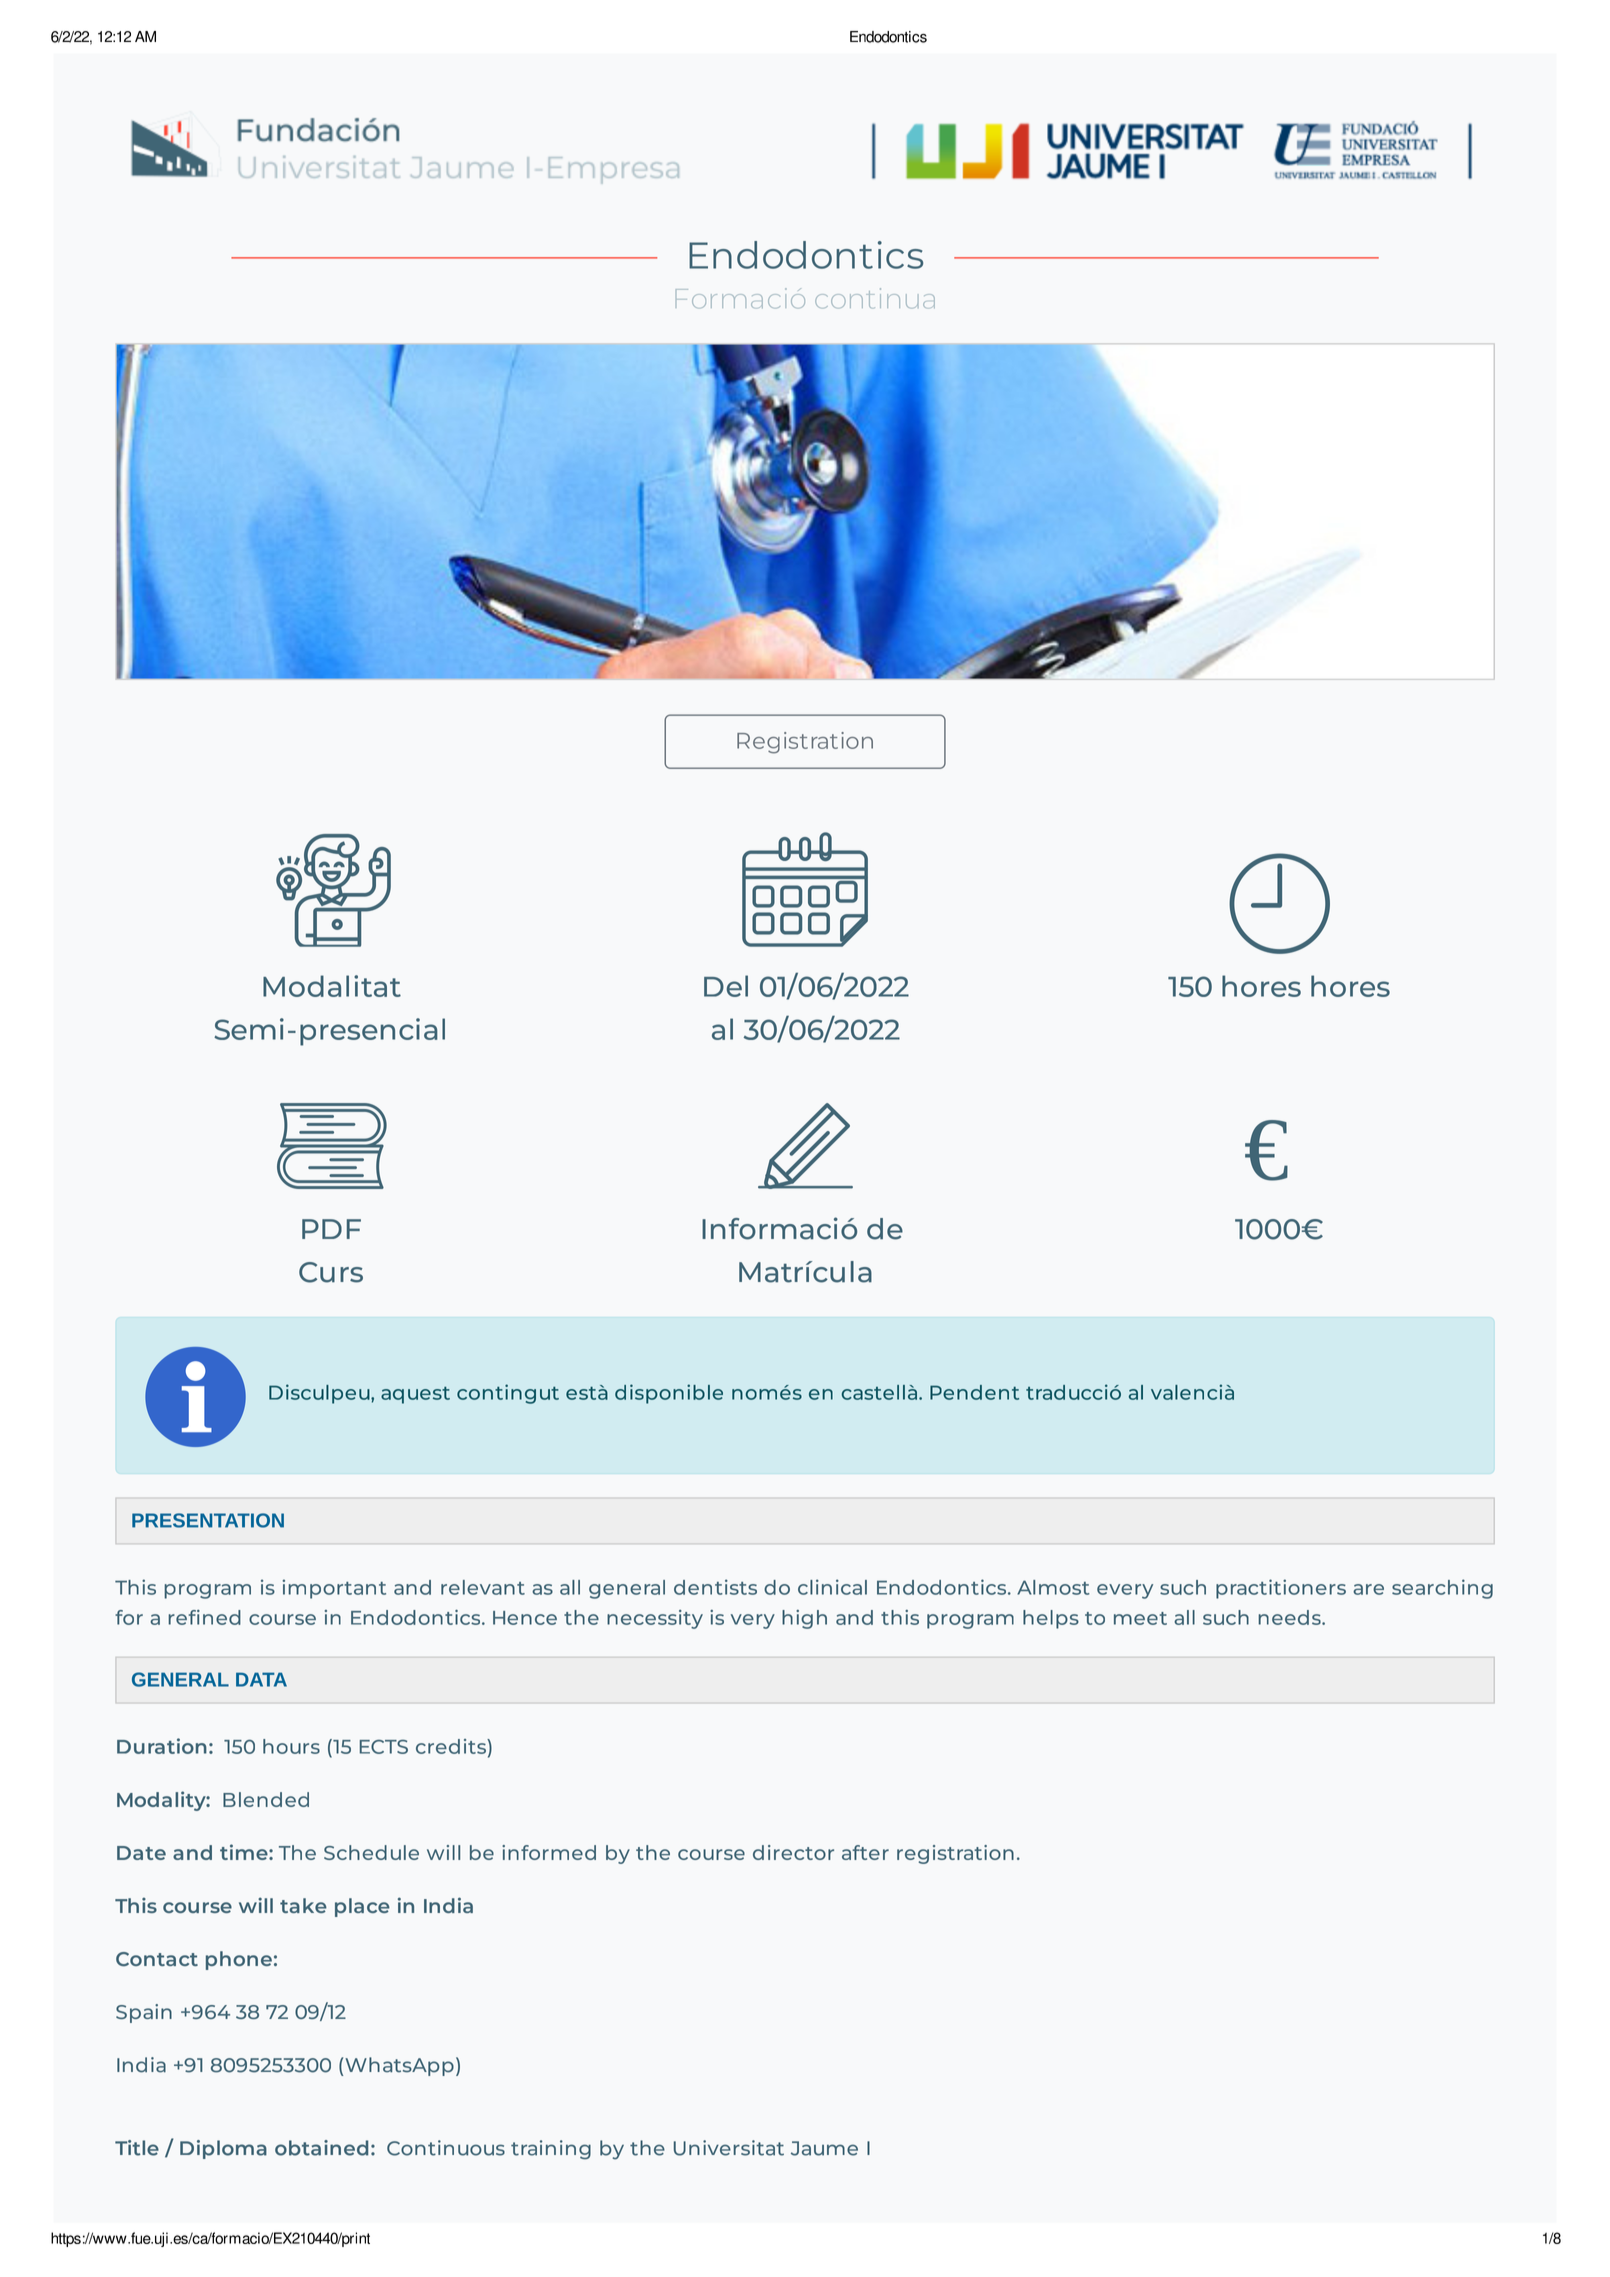 The image size is (1610, 2277). What do you see at coordinates (875, 298) in the screenshot?
I see `continua` at bounding box center [875, 298].
